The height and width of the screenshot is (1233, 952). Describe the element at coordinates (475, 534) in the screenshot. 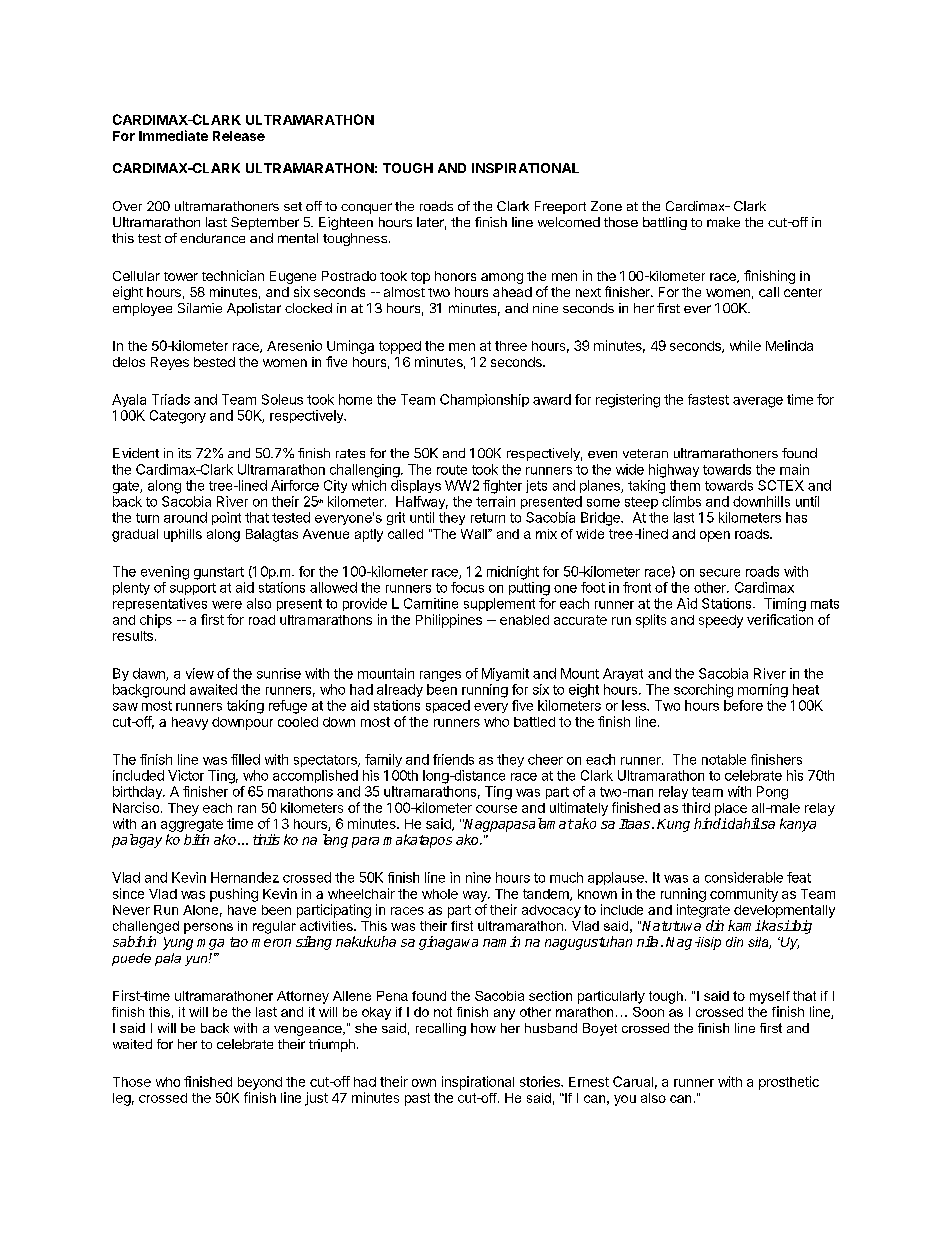

I see `Wall` at that location.
